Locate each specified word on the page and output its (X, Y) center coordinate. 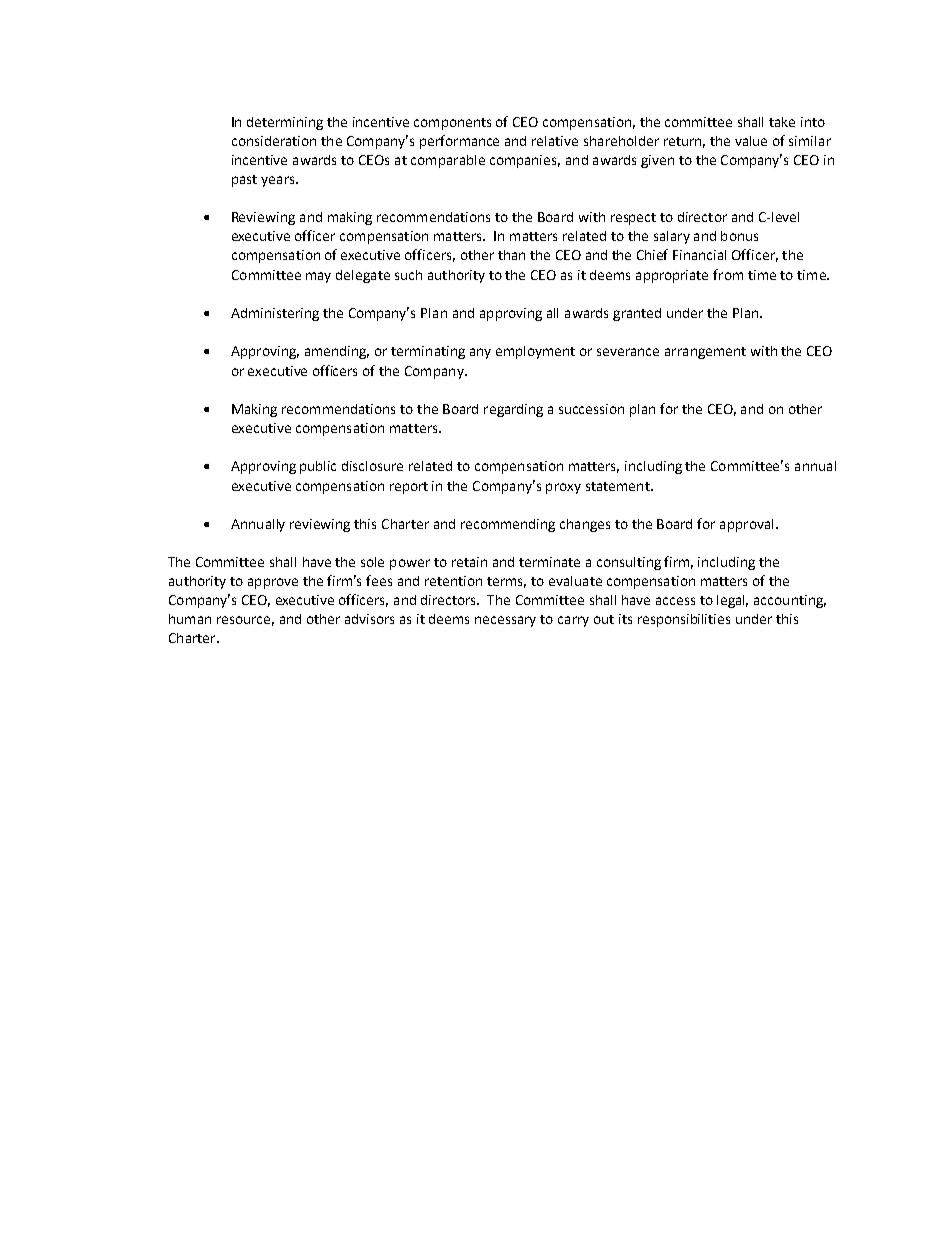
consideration (274, 141)
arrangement (705, 353)
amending (337, 352)
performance (459, 142)
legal (732, 601)
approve (273, 583)
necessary (505, 621)
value (751, 141)
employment (535, 352)
